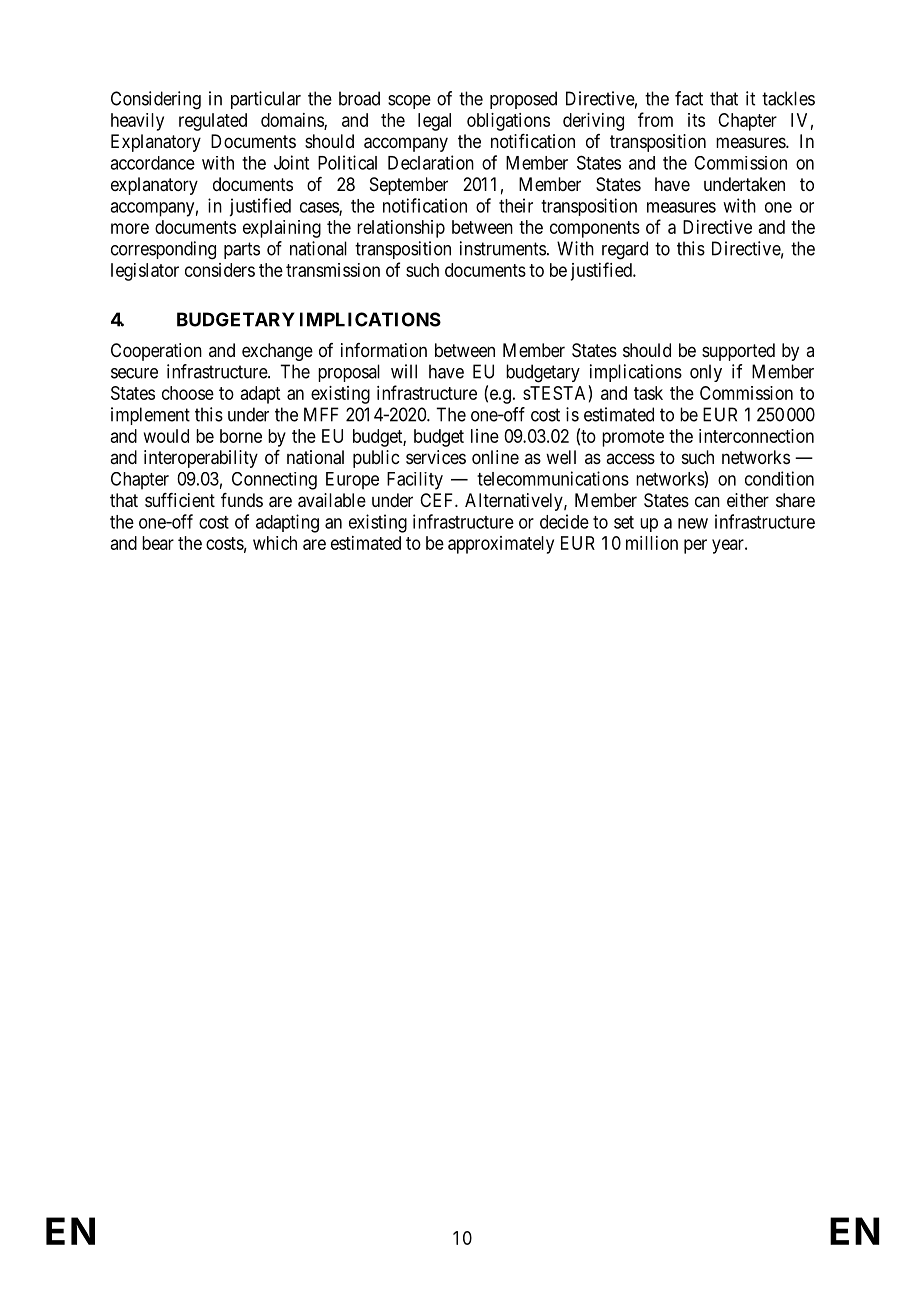  What do you see at coordinates (213, 122) in the page?
I see `regulated` at bounding box center [213, 122].
